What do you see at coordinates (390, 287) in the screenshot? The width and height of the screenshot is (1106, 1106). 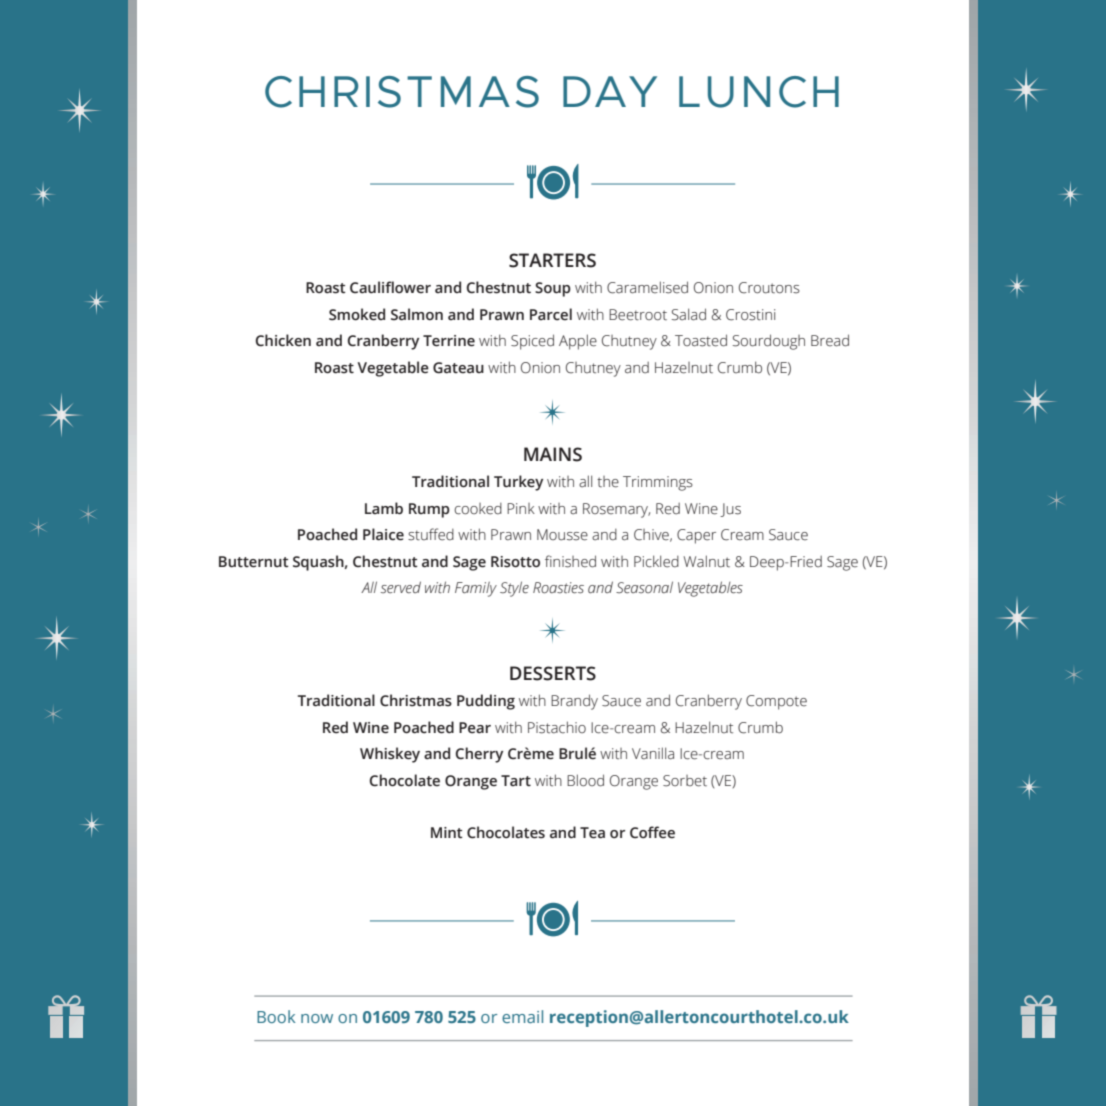 I see `Cauliflower` at bounding box center [390, 287].
